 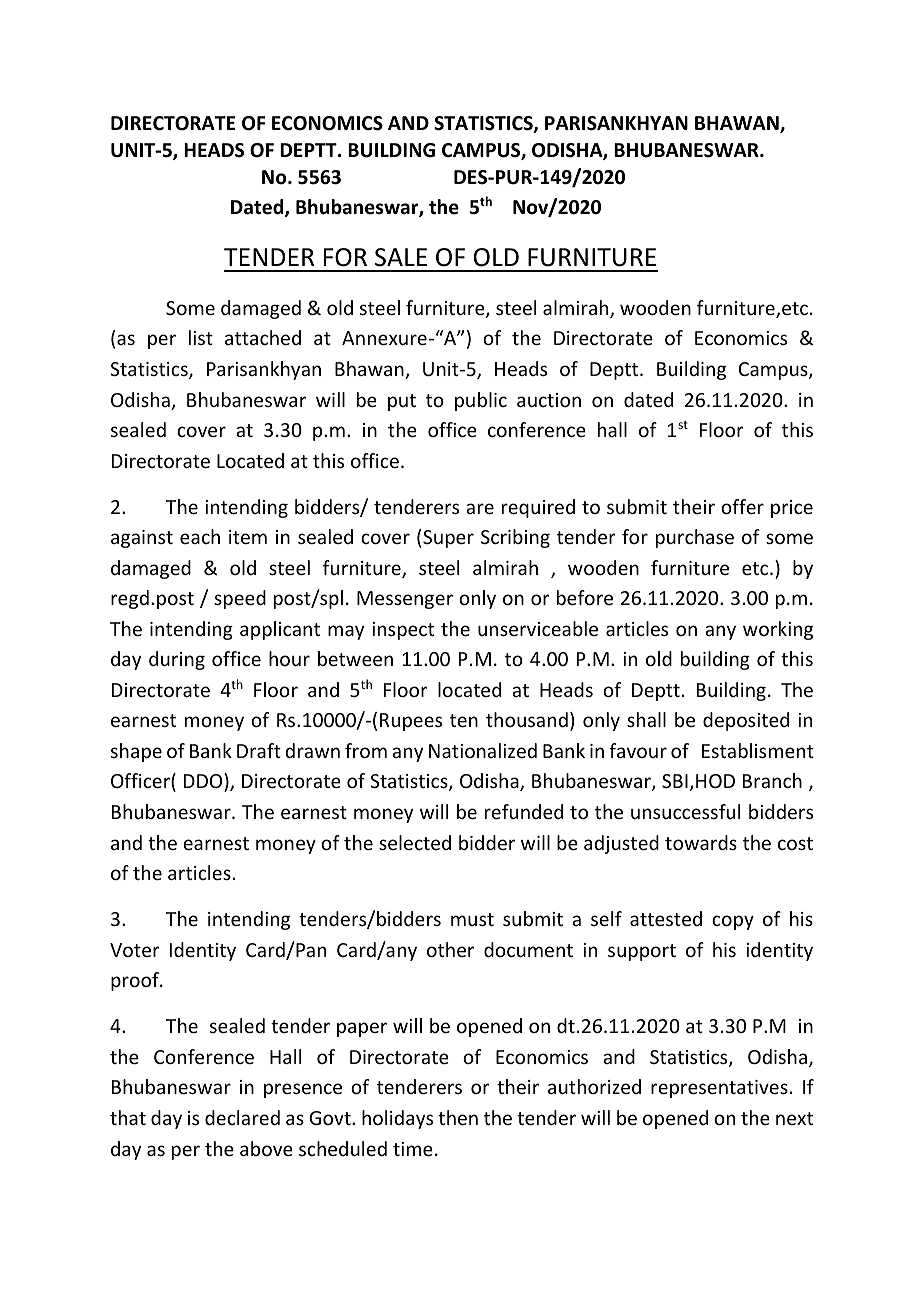 What do you see at coordinates (201, 337) in the document?
I see `list` at bounding box center [201, 337].
